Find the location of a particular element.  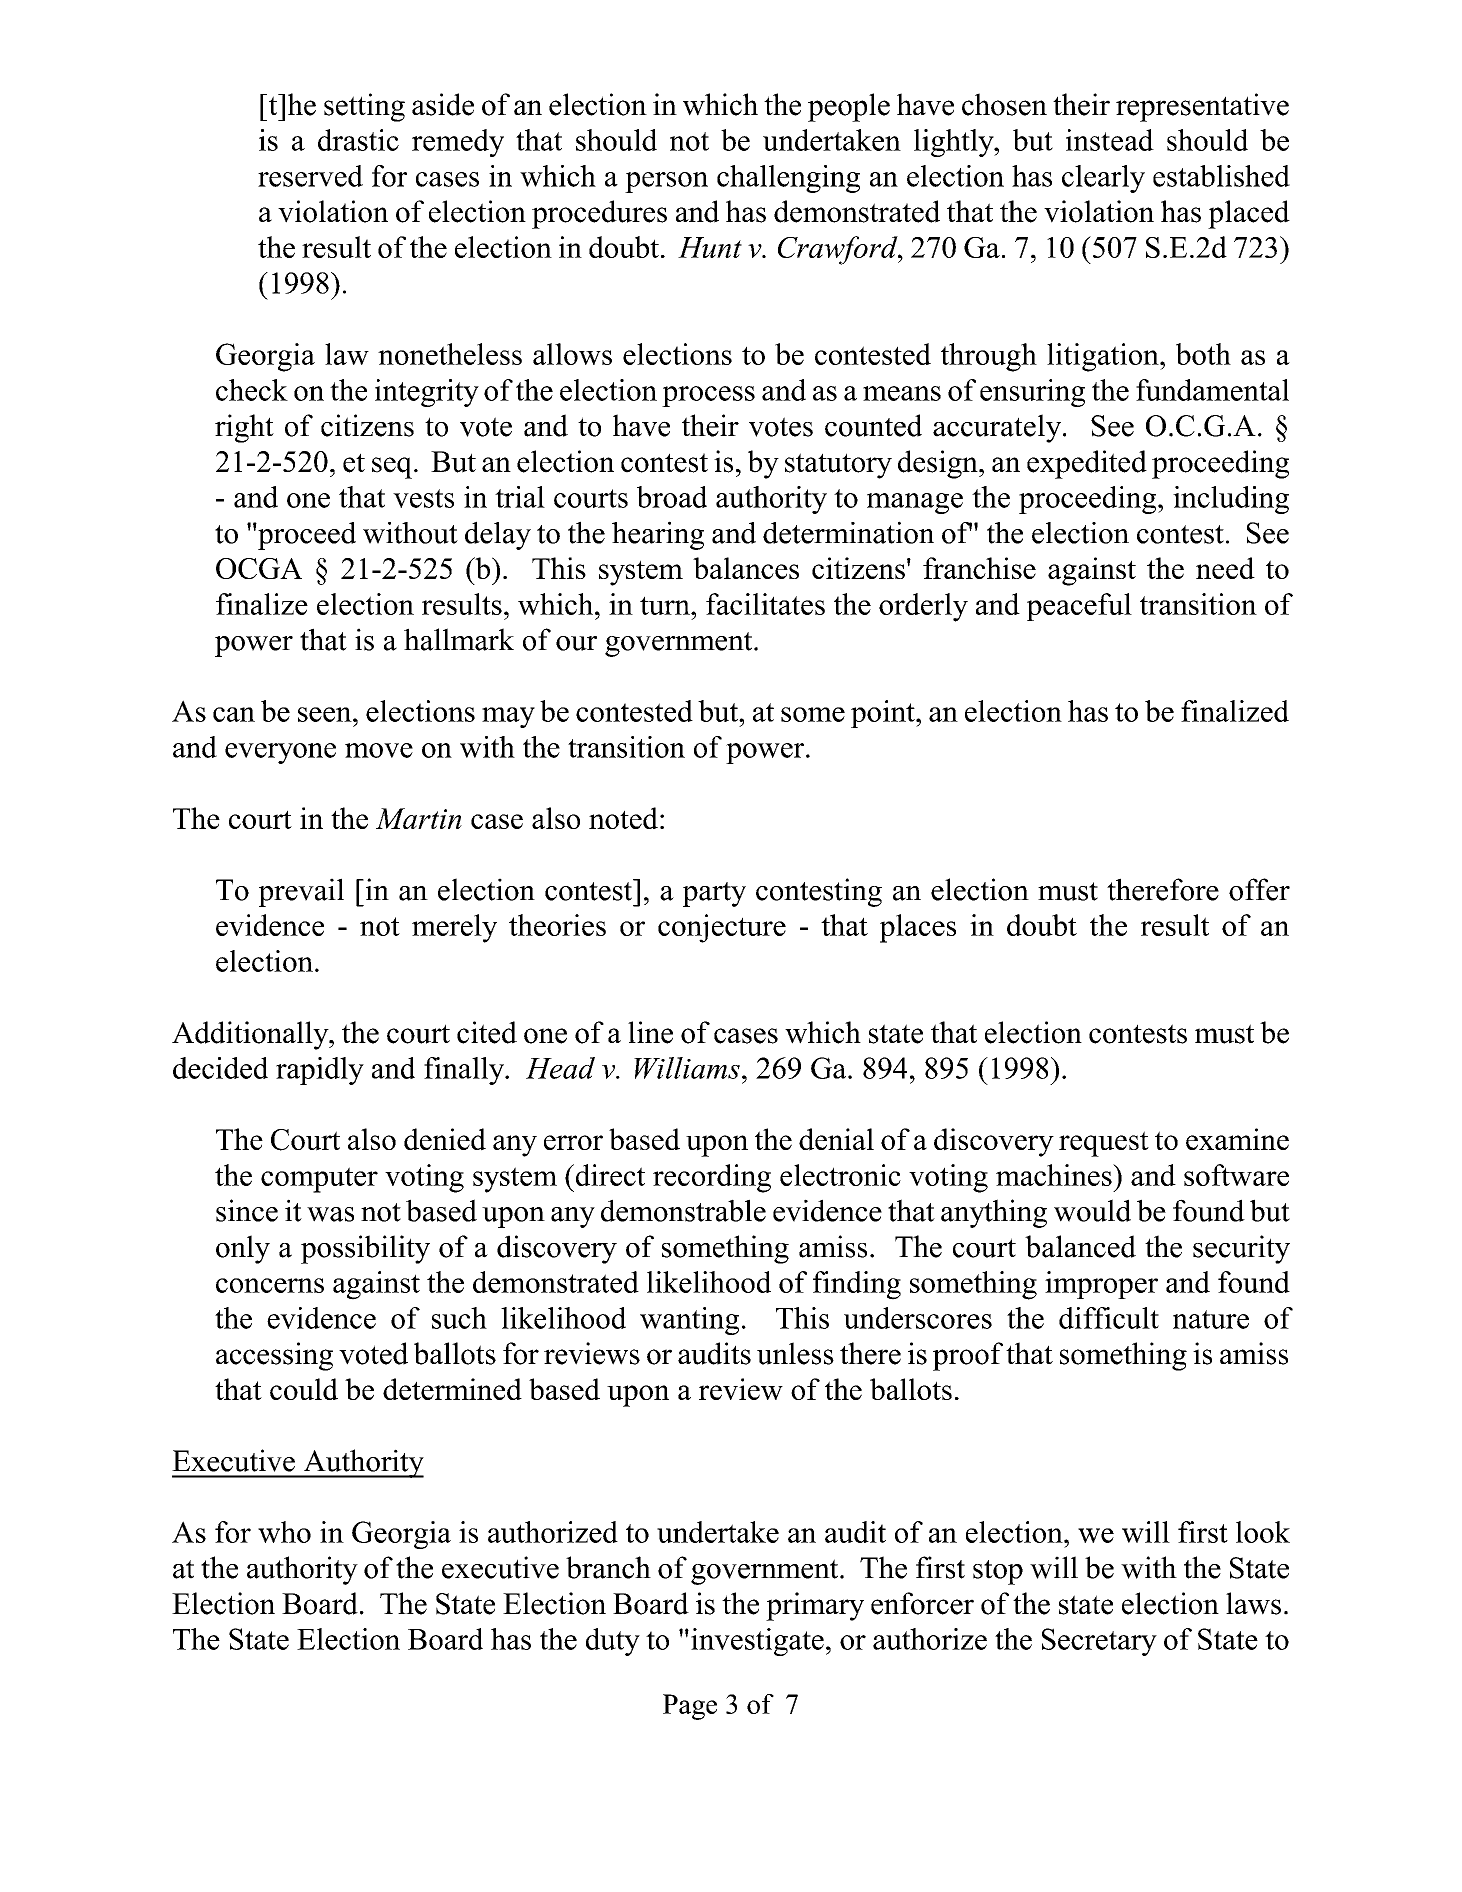

facilitates is located at coordinates (765, 604).
